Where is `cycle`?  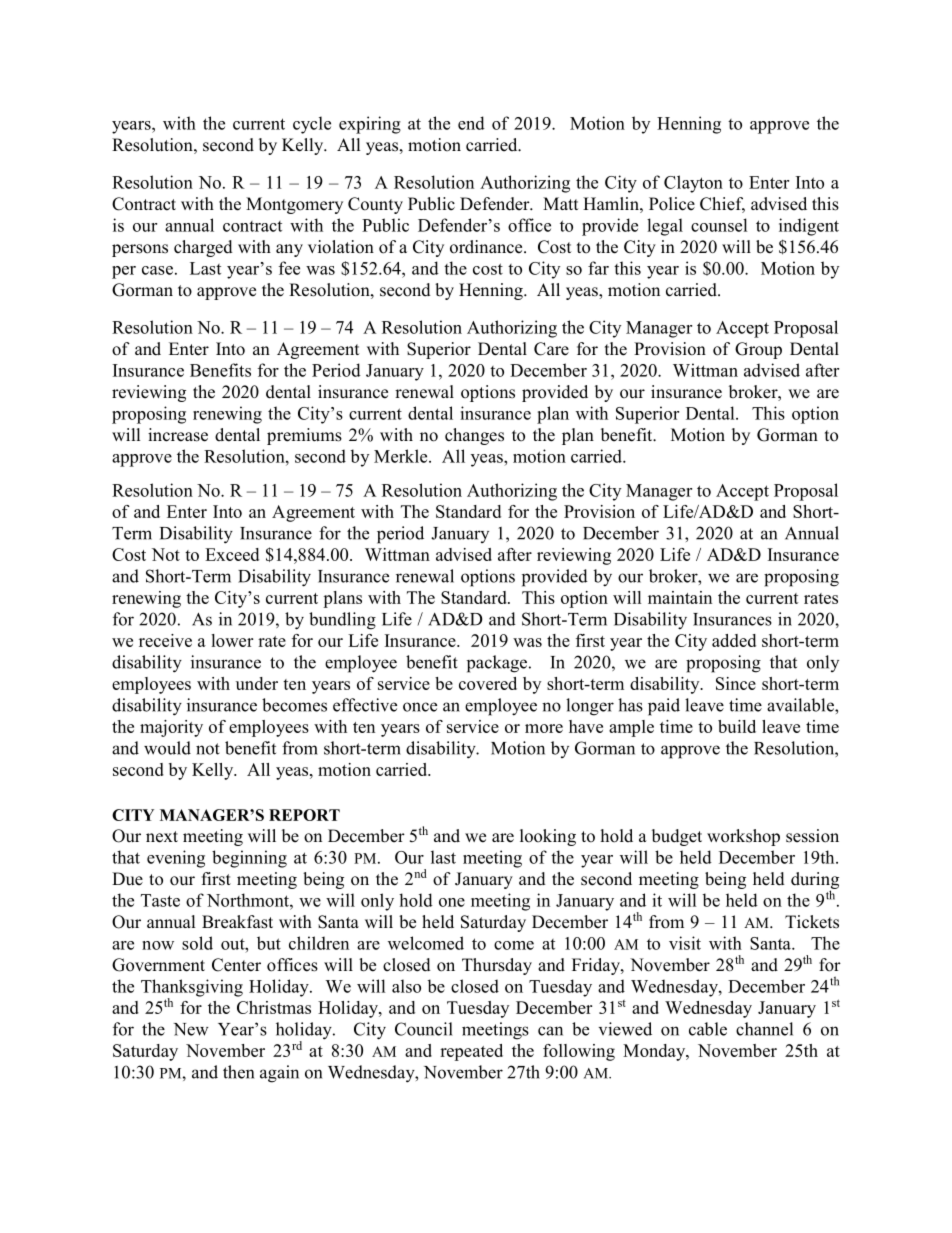
cycle is located at coordinates (312, 125).
